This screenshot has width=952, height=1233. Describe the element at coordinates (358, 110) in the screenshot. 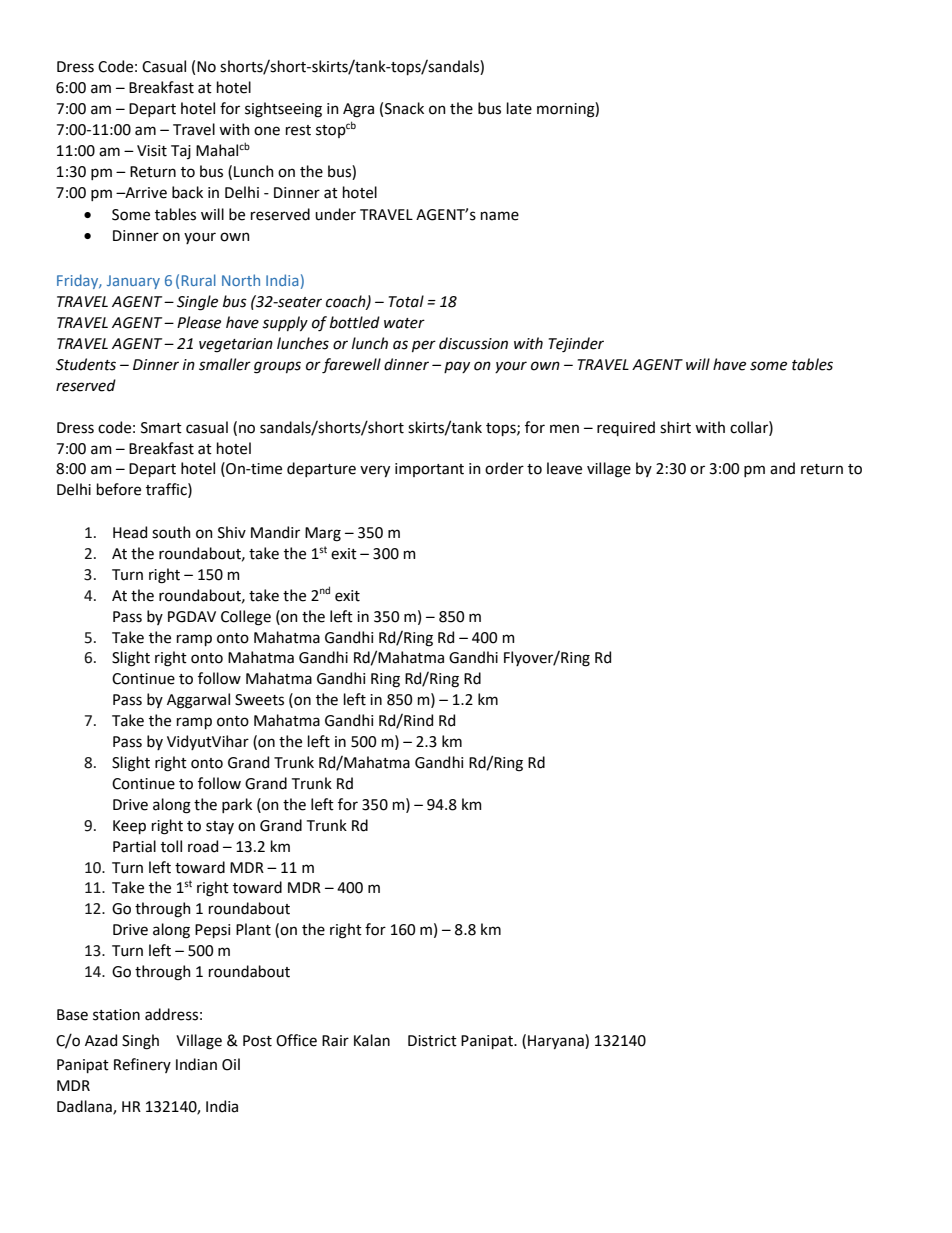

I see `Agra` at that location.
